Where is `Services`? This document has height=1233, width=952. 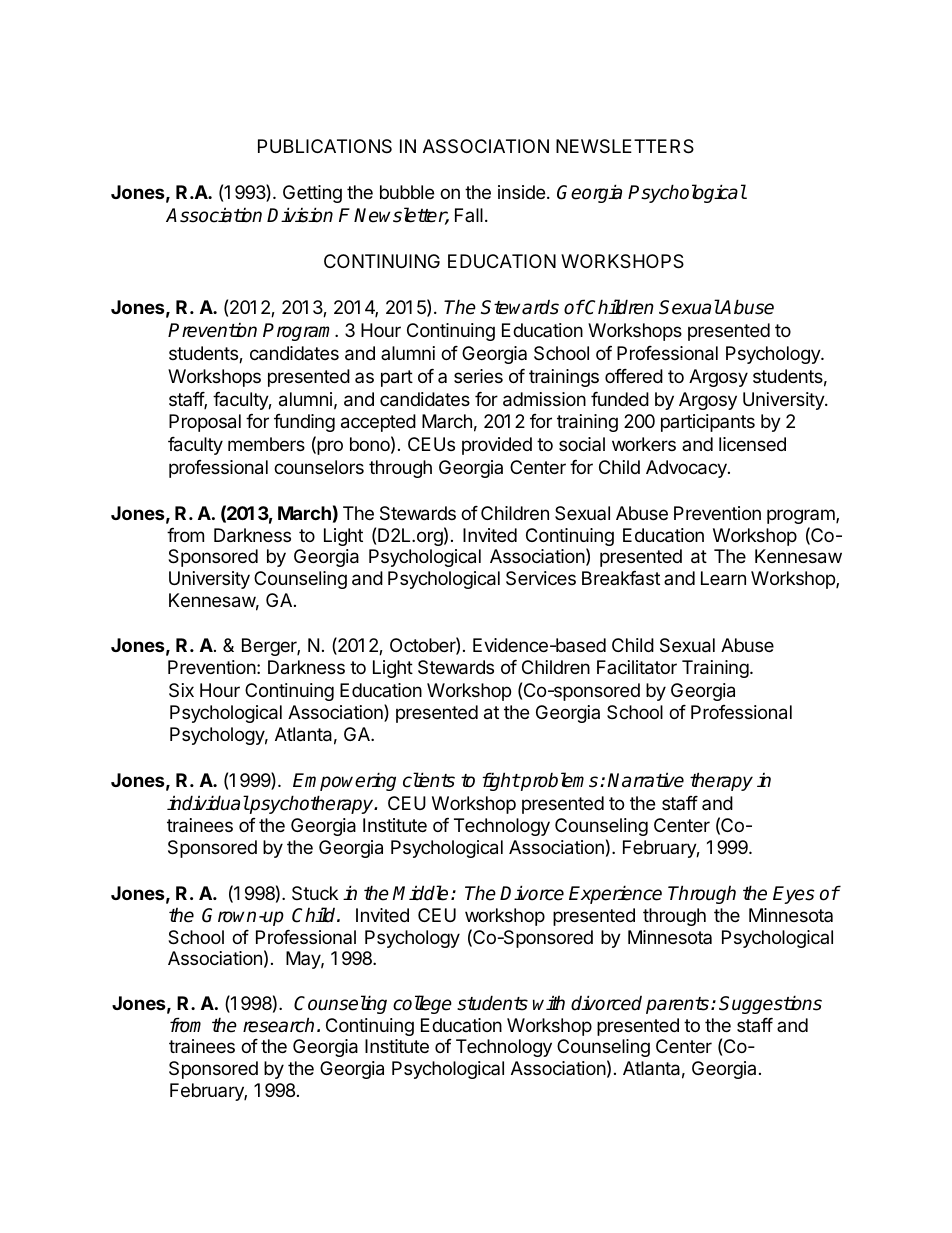
Services is located at coordinates (541, 578).
